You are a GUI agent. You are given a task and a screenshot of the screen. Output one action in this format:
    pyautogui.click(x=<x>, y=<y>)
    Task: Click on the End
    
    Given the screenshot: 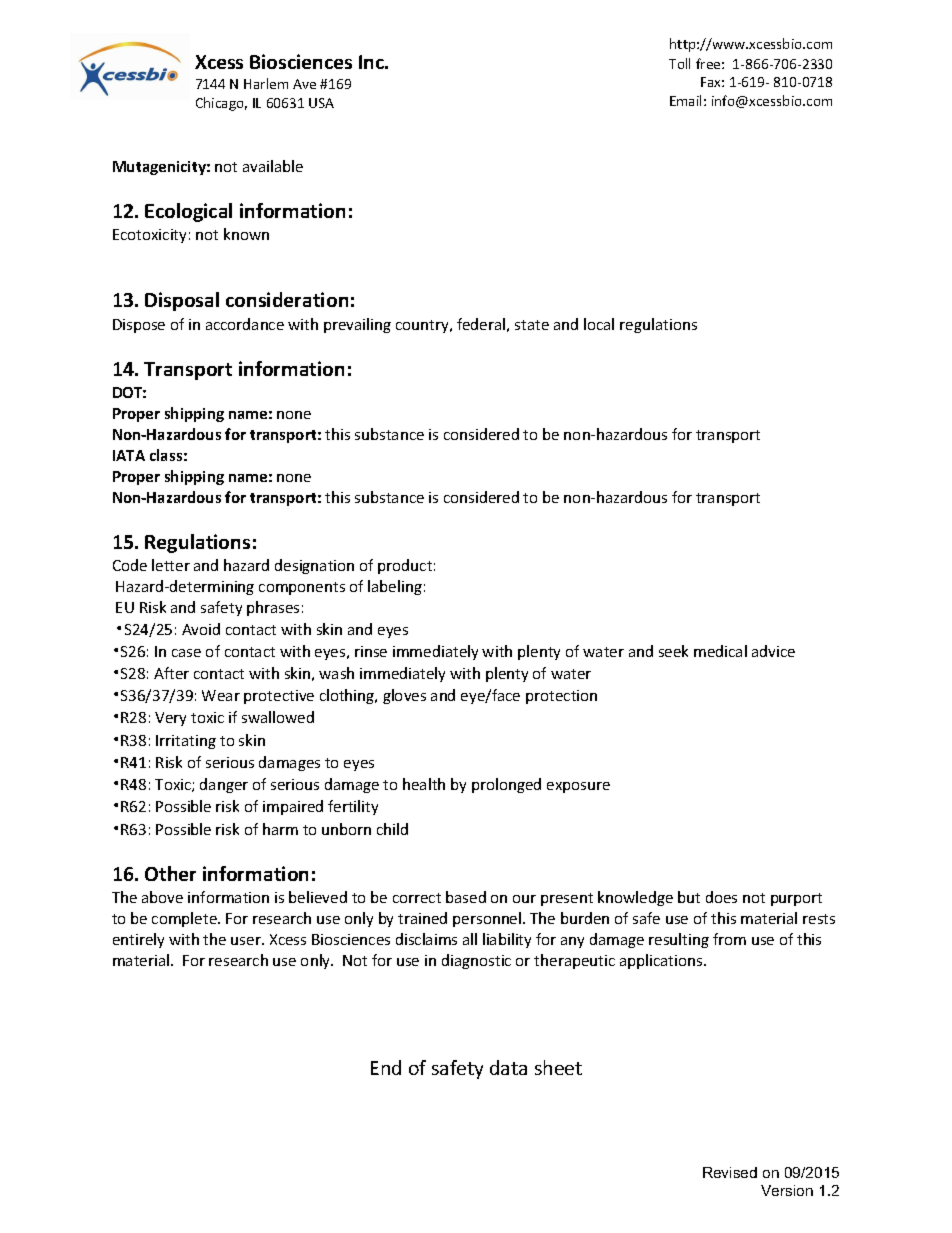 What is the action you would take?
    pyautogui.click(x=386, y=1067)
